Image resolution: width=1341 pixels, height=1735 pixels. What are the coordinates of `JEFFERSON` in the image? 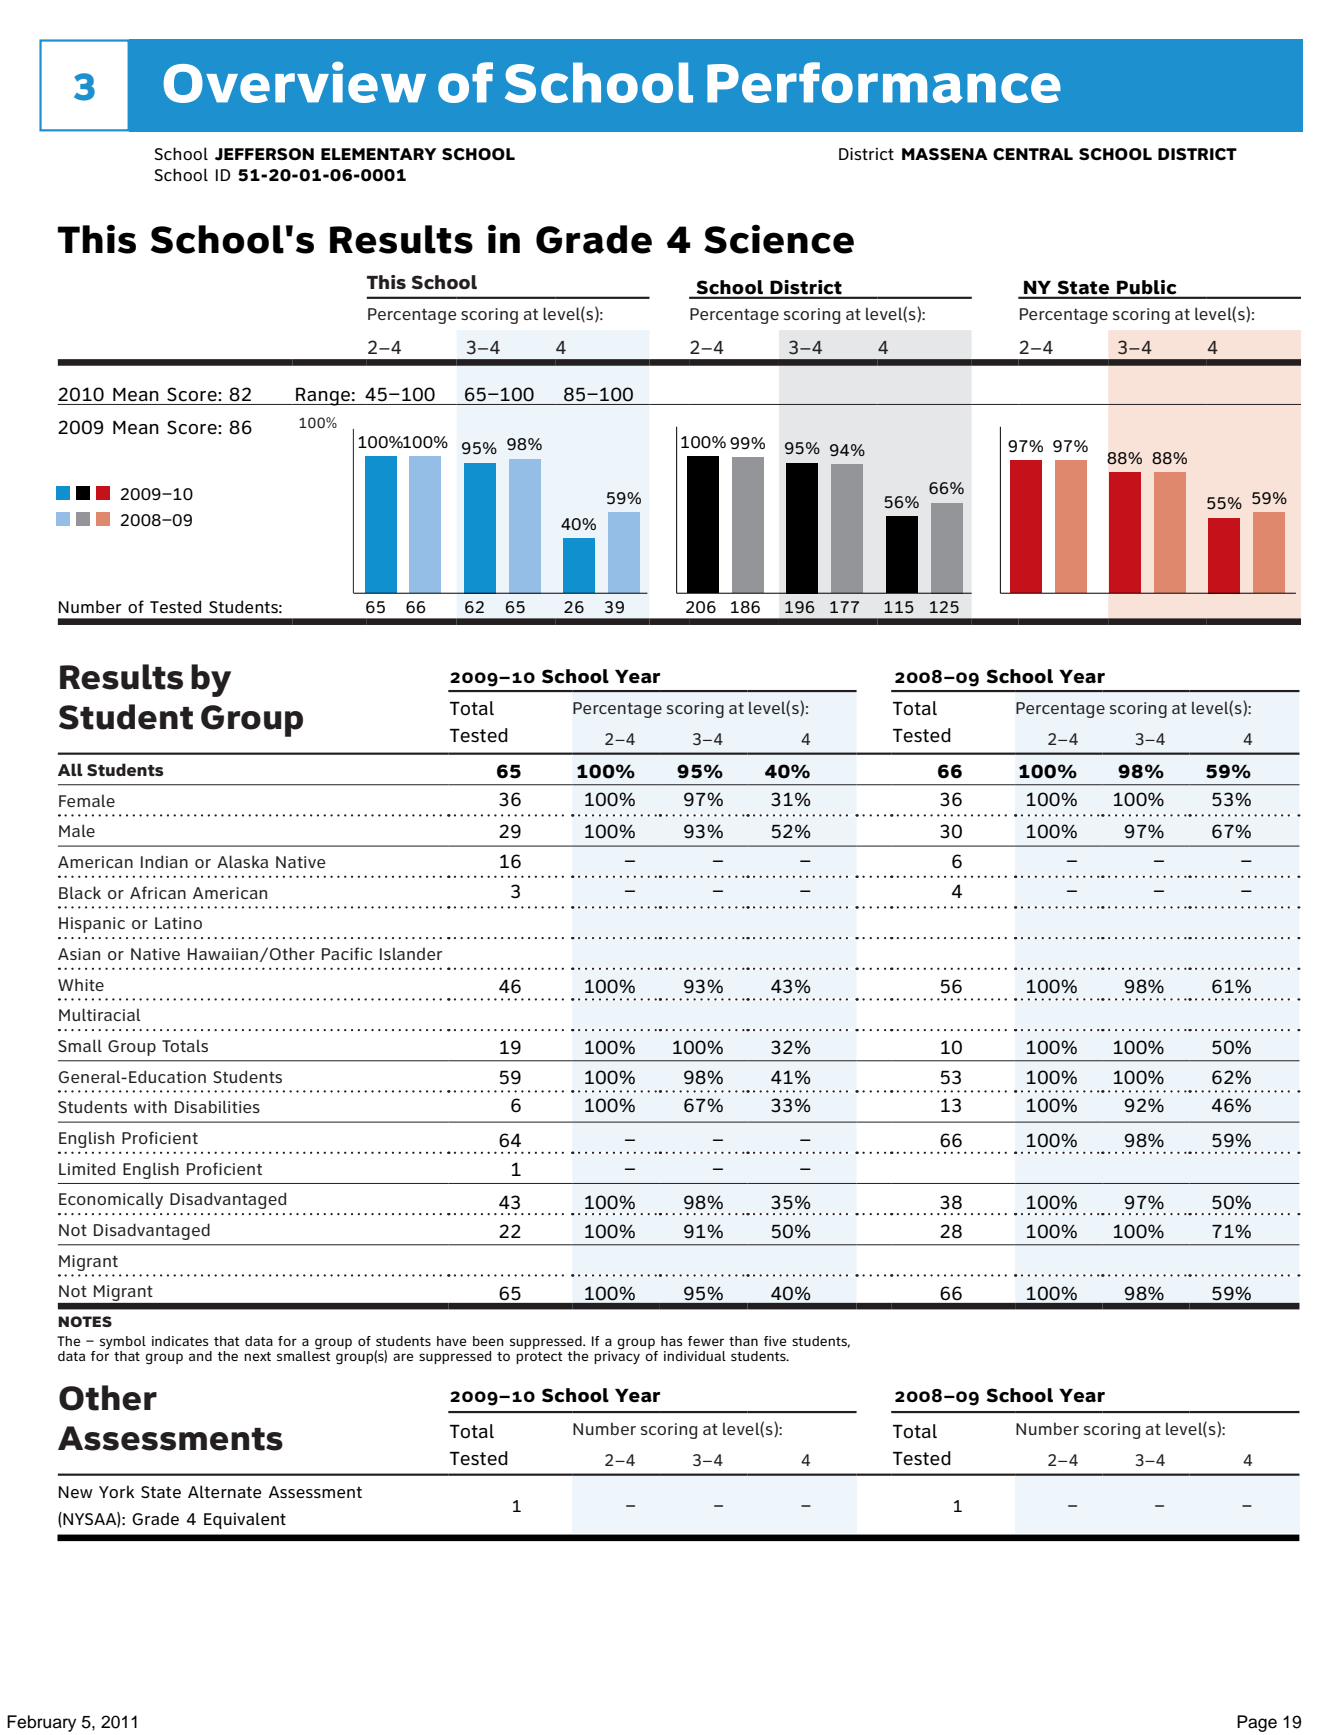 It's located at (264, 154).
